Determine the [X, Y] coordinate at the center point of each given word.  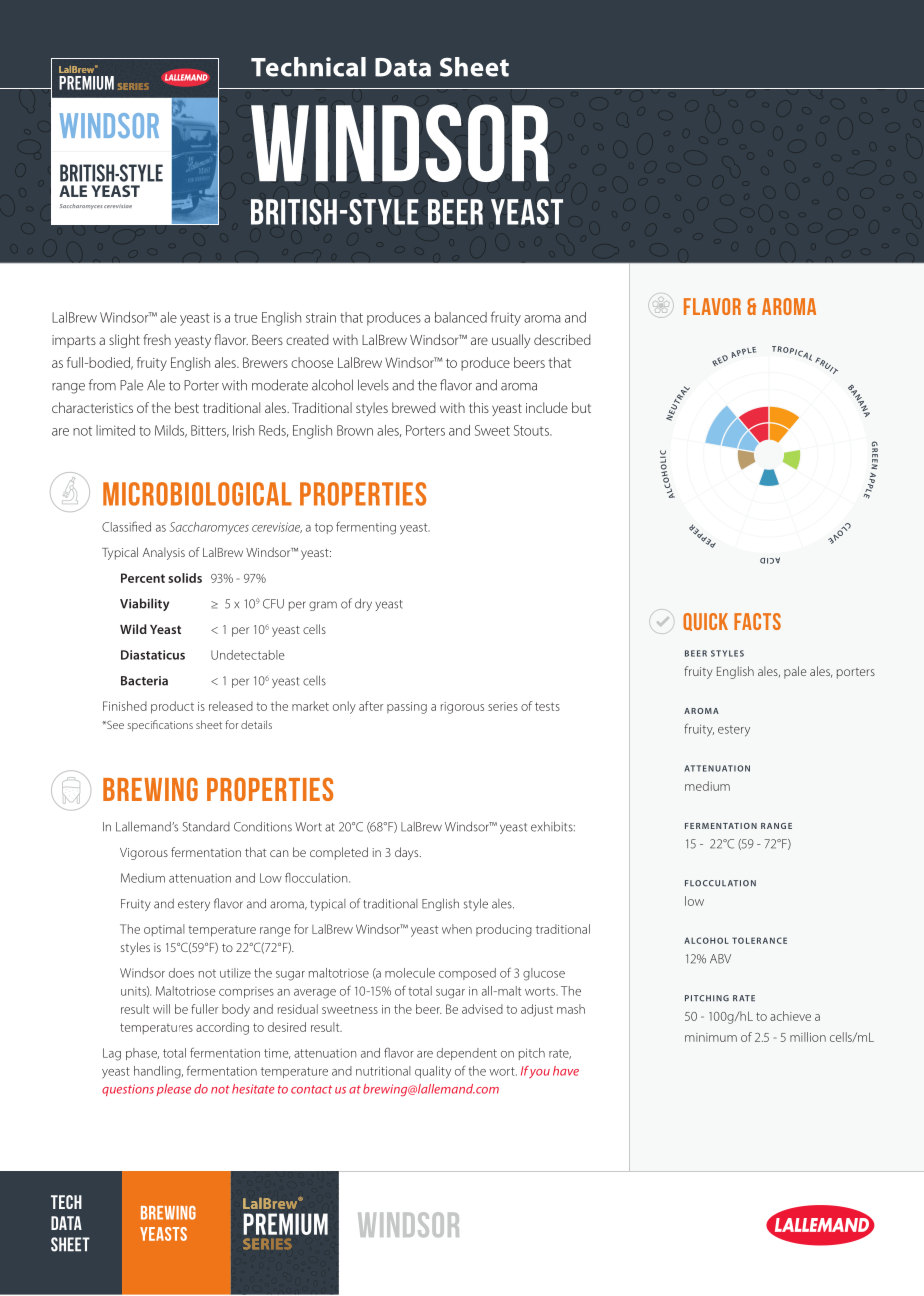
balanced [461, 317]
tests [547, 706]
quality [433, 1072]
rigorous [462, 708]
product [172, 707]
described [562, 339]
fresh [157, 339]
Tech [66, 1202]
